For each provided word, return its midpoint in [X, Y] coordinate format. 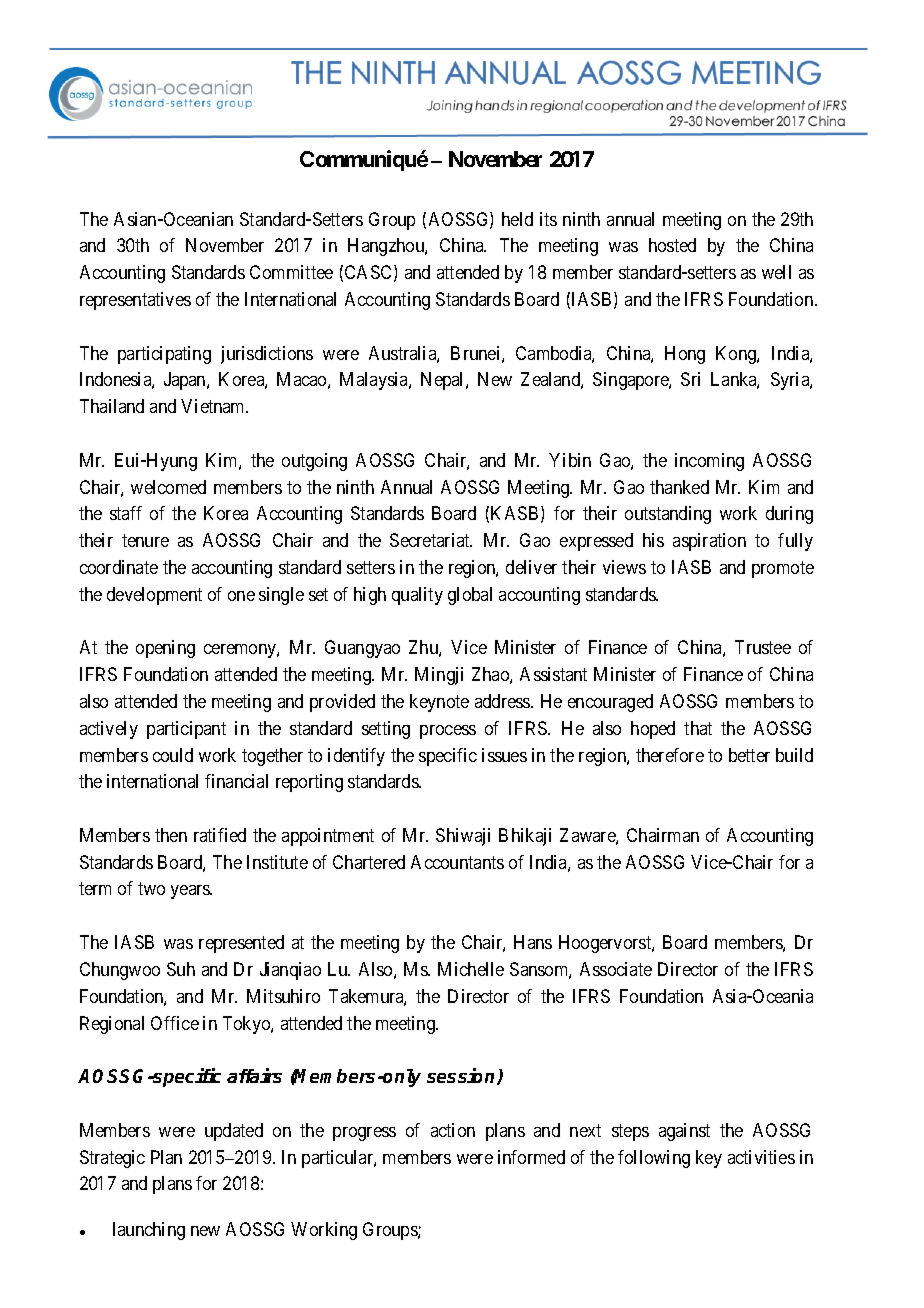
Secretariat [431, 540]
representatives [135, 301]
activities [761, 1157]
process [448, 732]
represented [241, 944]
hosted [672, 245]
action [453, 1130]
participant [186, 730]
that [698, 728]
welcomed [168, 487]
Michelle [471, 969]
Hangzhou [387, 247]
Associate [616, 969]
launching [149, 1231]
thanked [679, 487]
